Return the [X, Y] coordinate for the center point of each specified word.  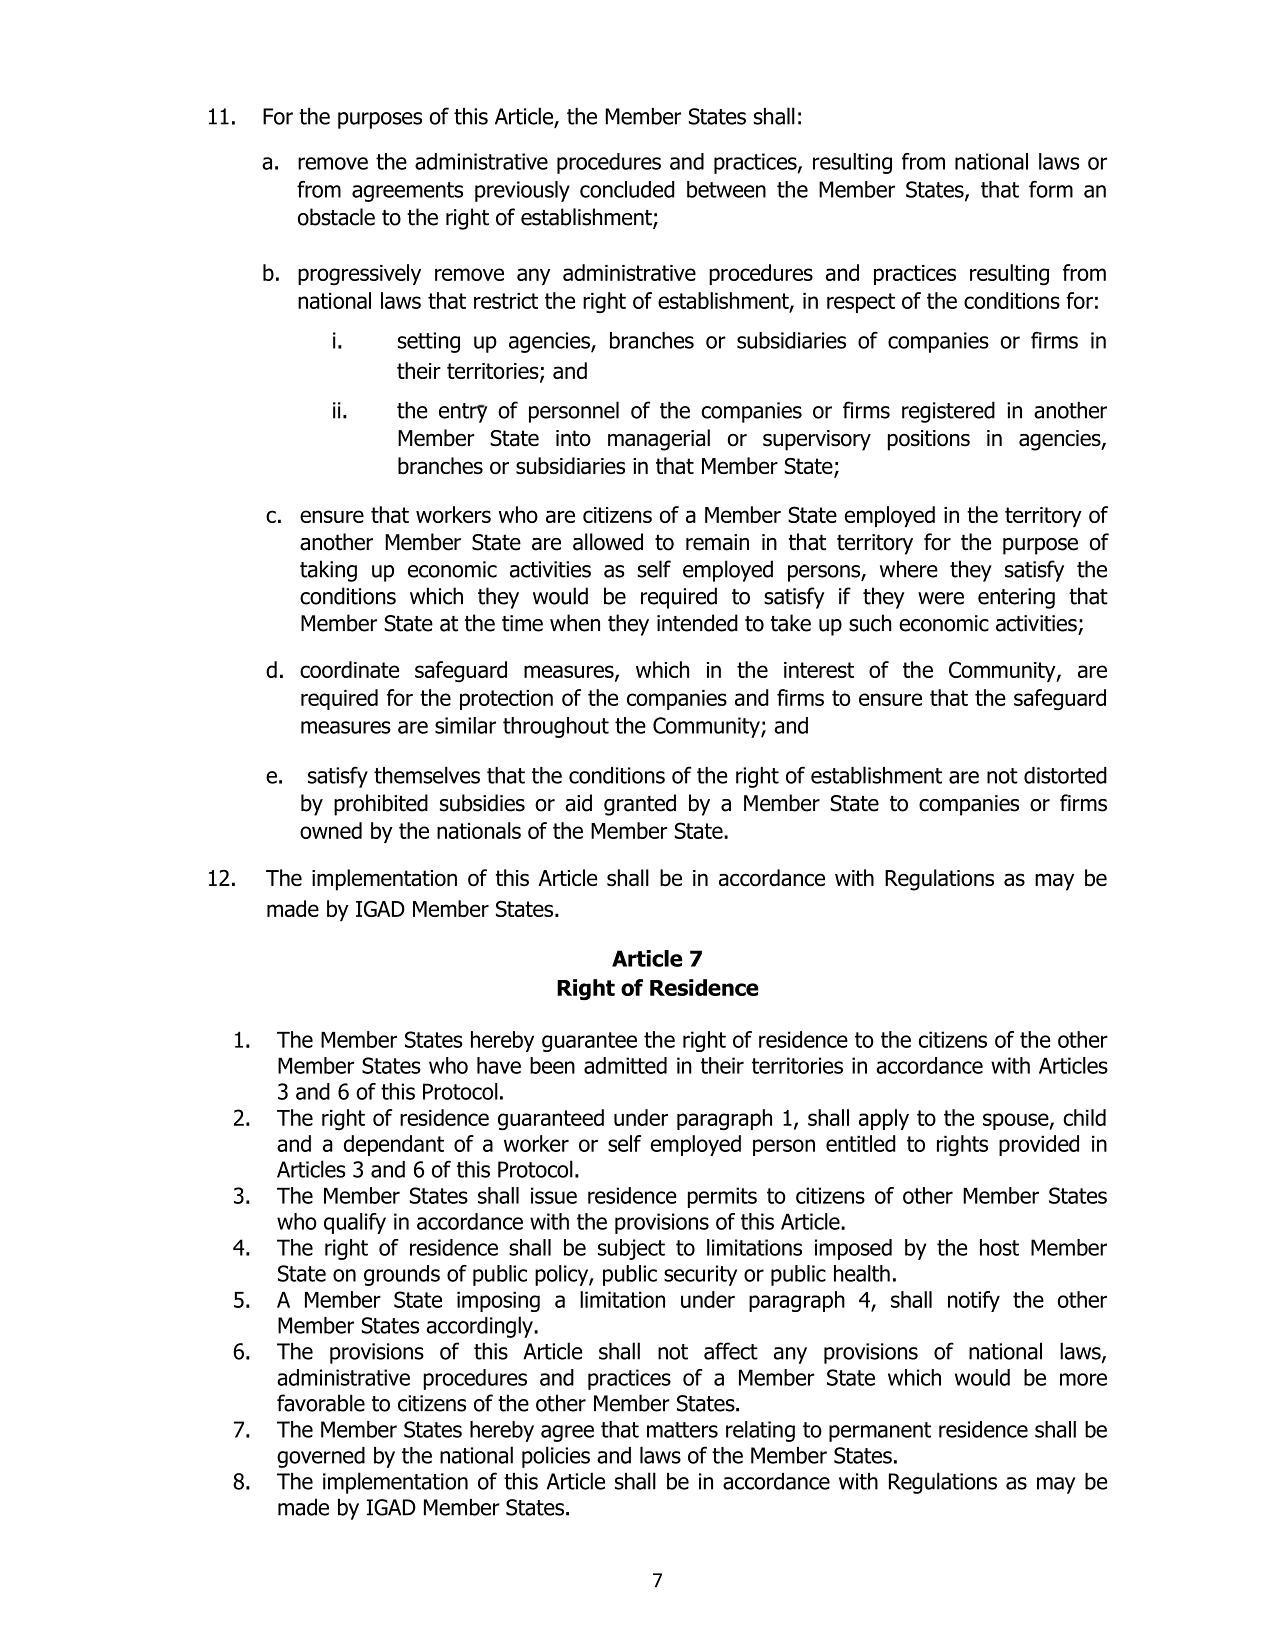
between [726, 189]
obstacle [336, 217]
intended [697, 623]
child [1084, 1117]
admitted [625, 1065]
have [499, 1065]
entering [1016, 598]
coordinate [349, 669]
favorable [321, 1403]
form [1051, 189]
